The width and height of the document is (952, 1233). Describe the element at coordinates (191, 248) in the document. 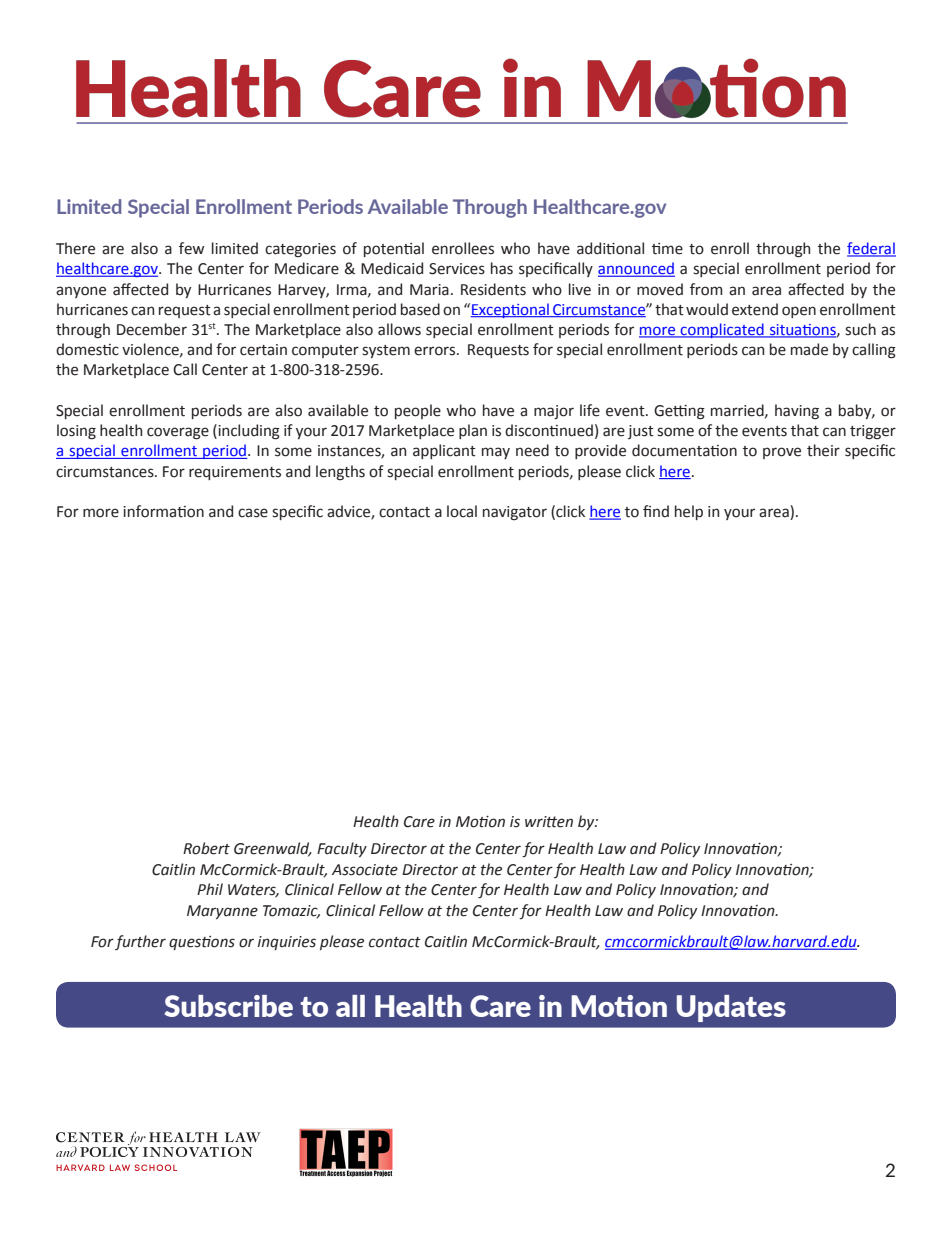

I see `few` at that location.
